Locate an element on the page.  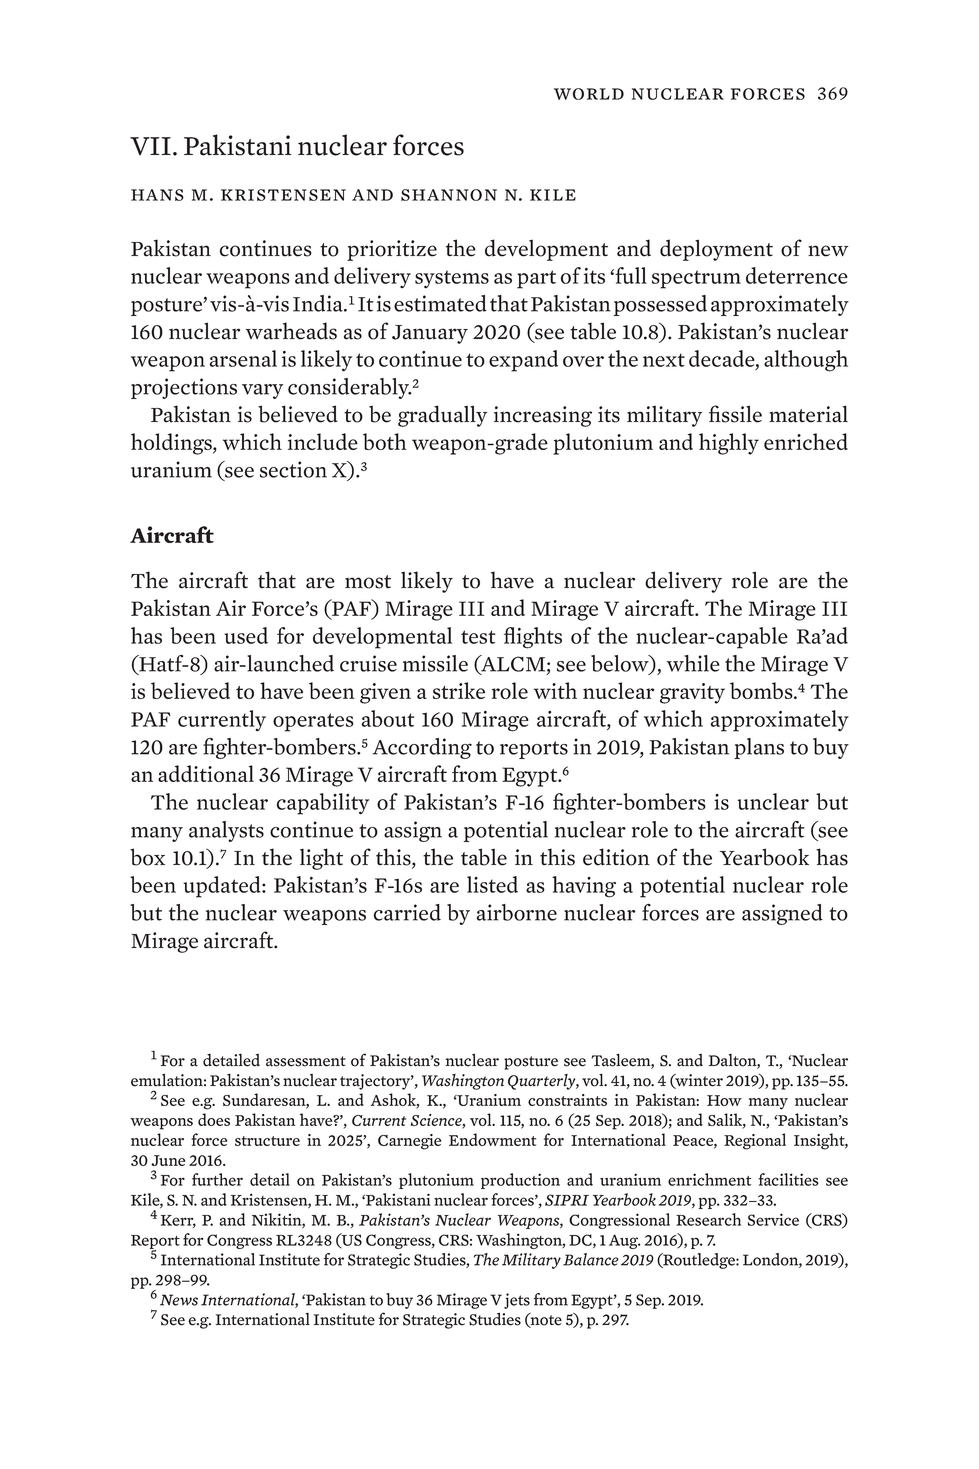
updated is located at coordinates (223, 887).
